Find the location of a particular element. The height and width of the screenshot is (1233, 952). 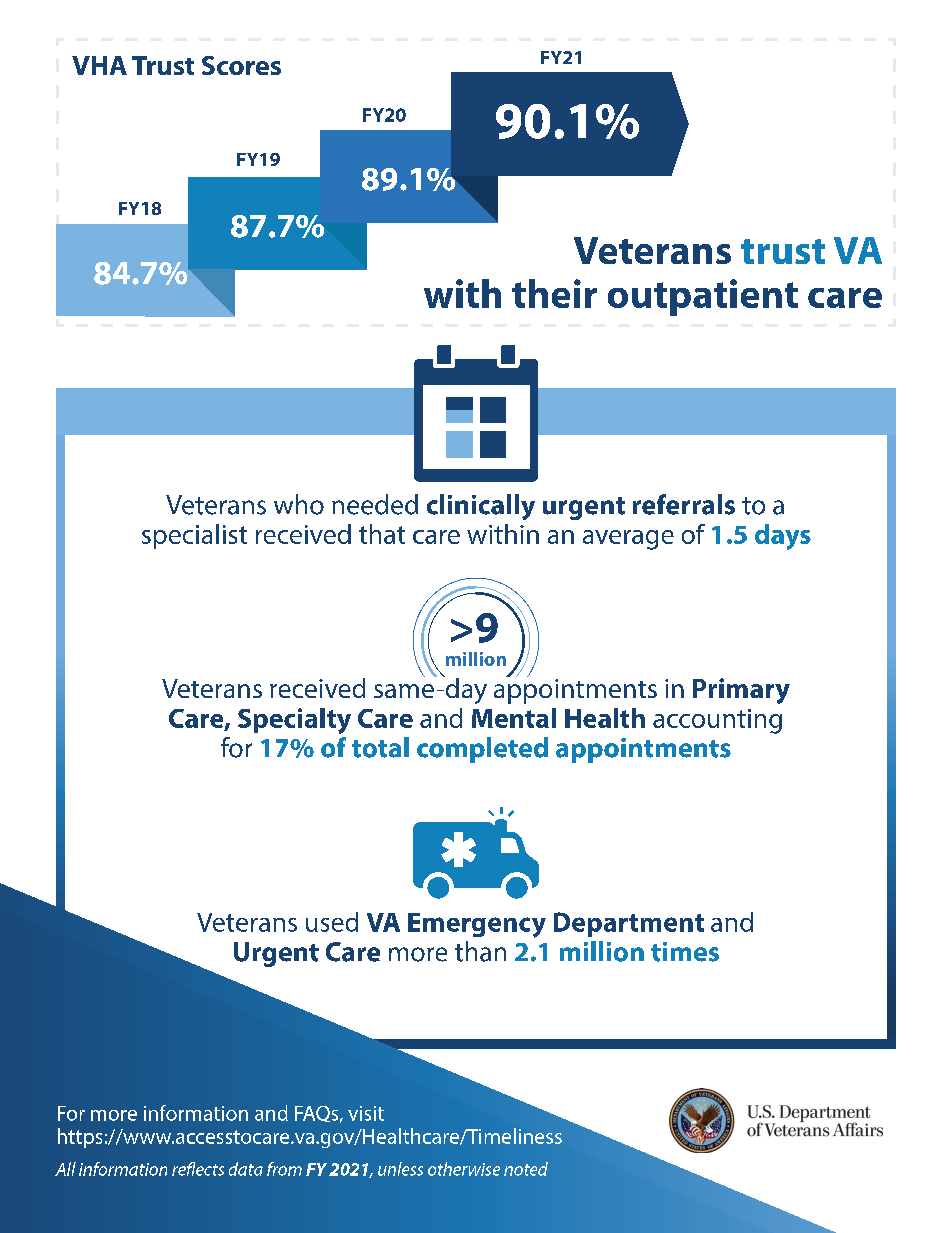

who is located at coordinates (299, 504).
